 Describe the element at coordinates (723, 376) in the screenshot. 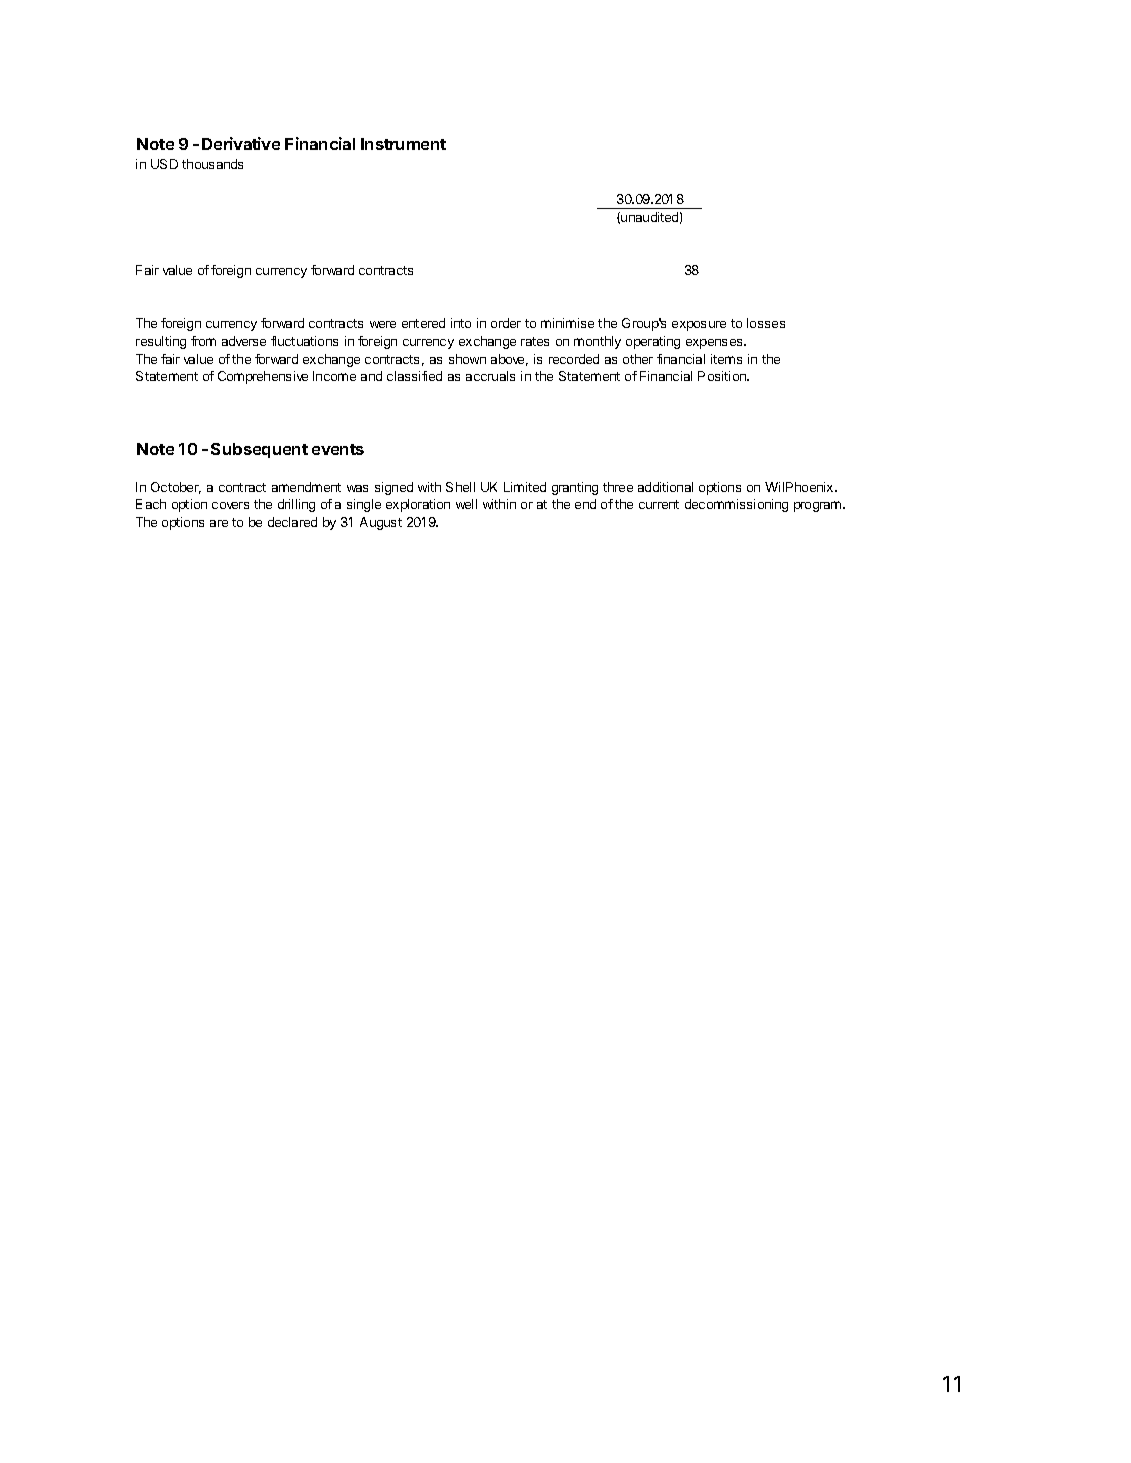

I see `Position` at that location.
